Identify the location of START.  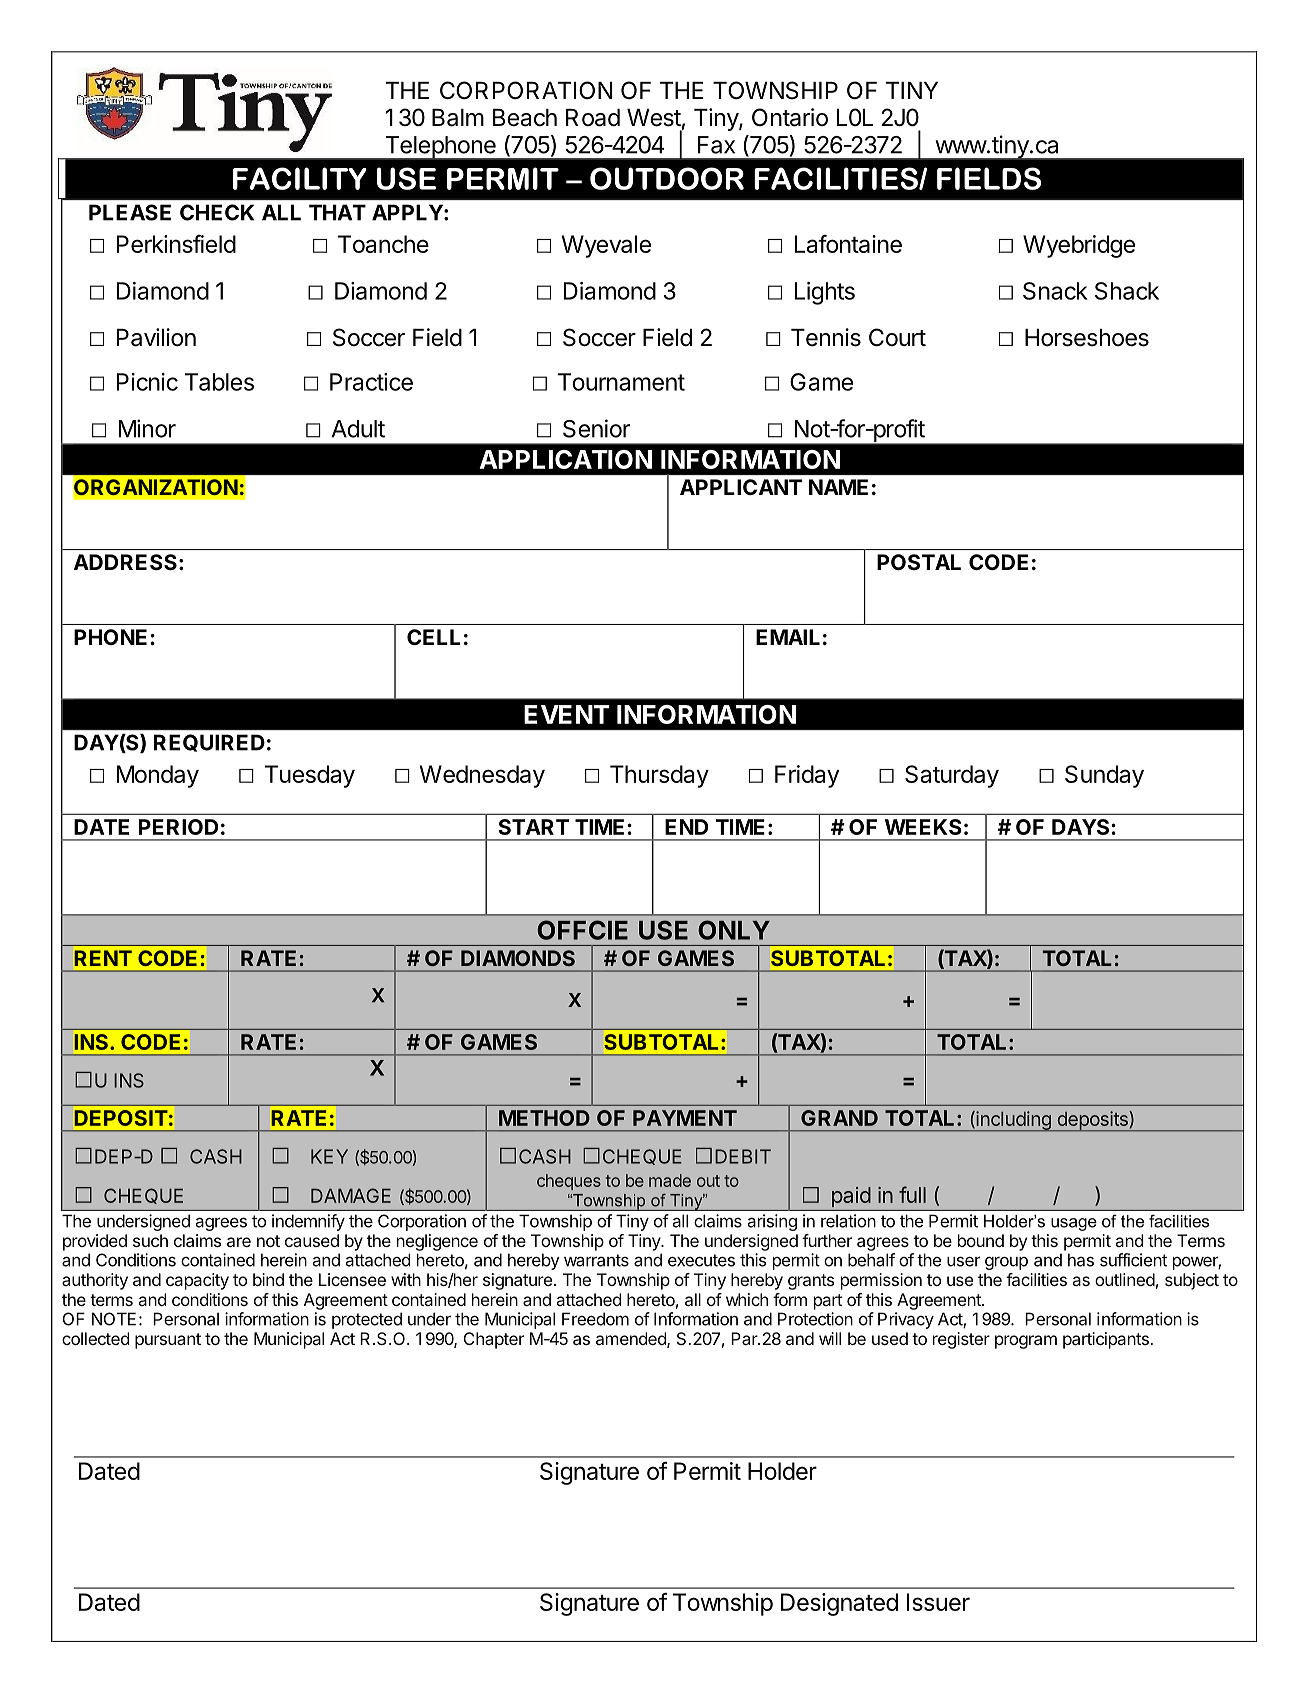
(533, 827).
